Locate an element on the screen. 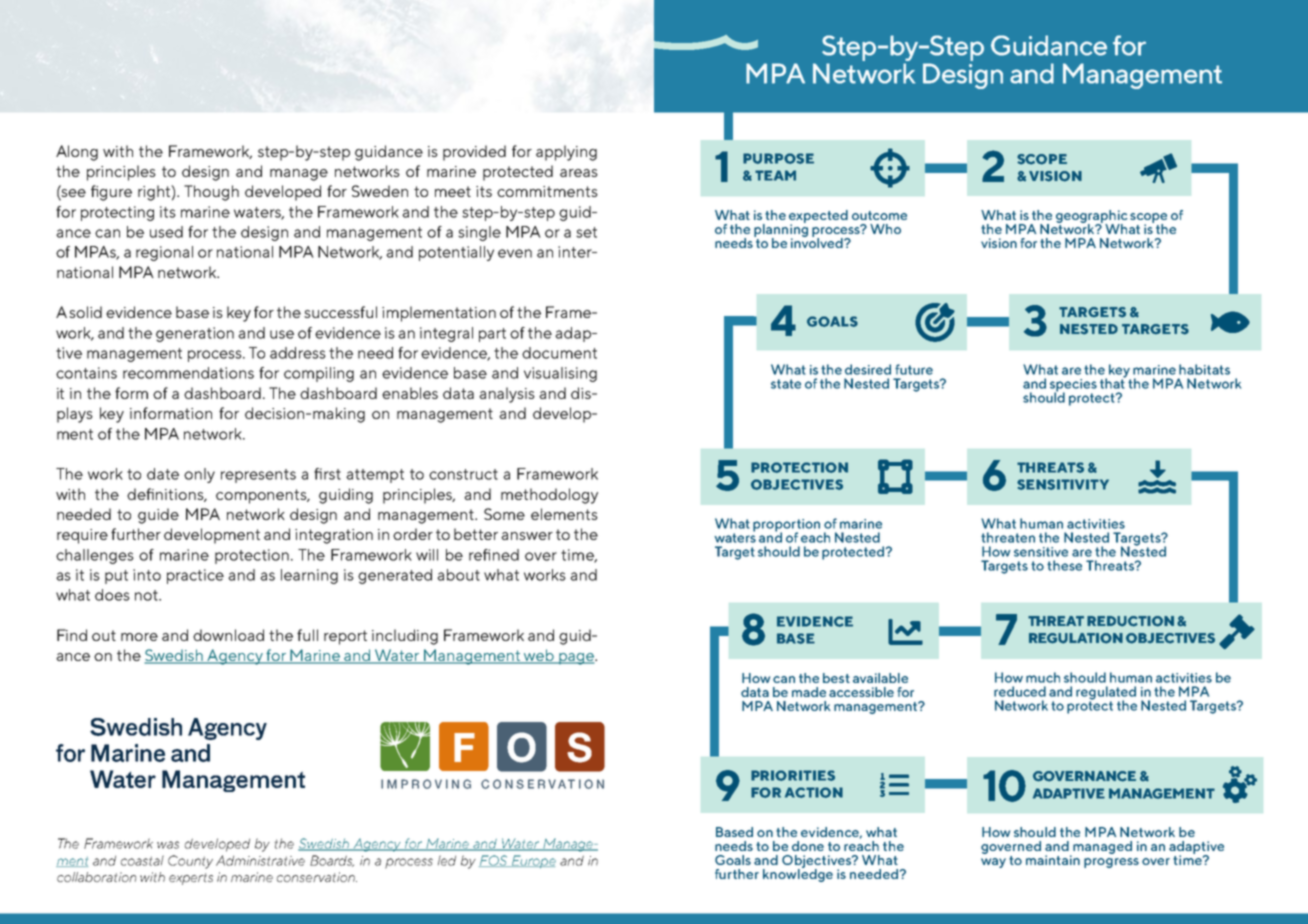 This screenshot has width=1308, height=924. generation is located at coordinates (195, 334).
